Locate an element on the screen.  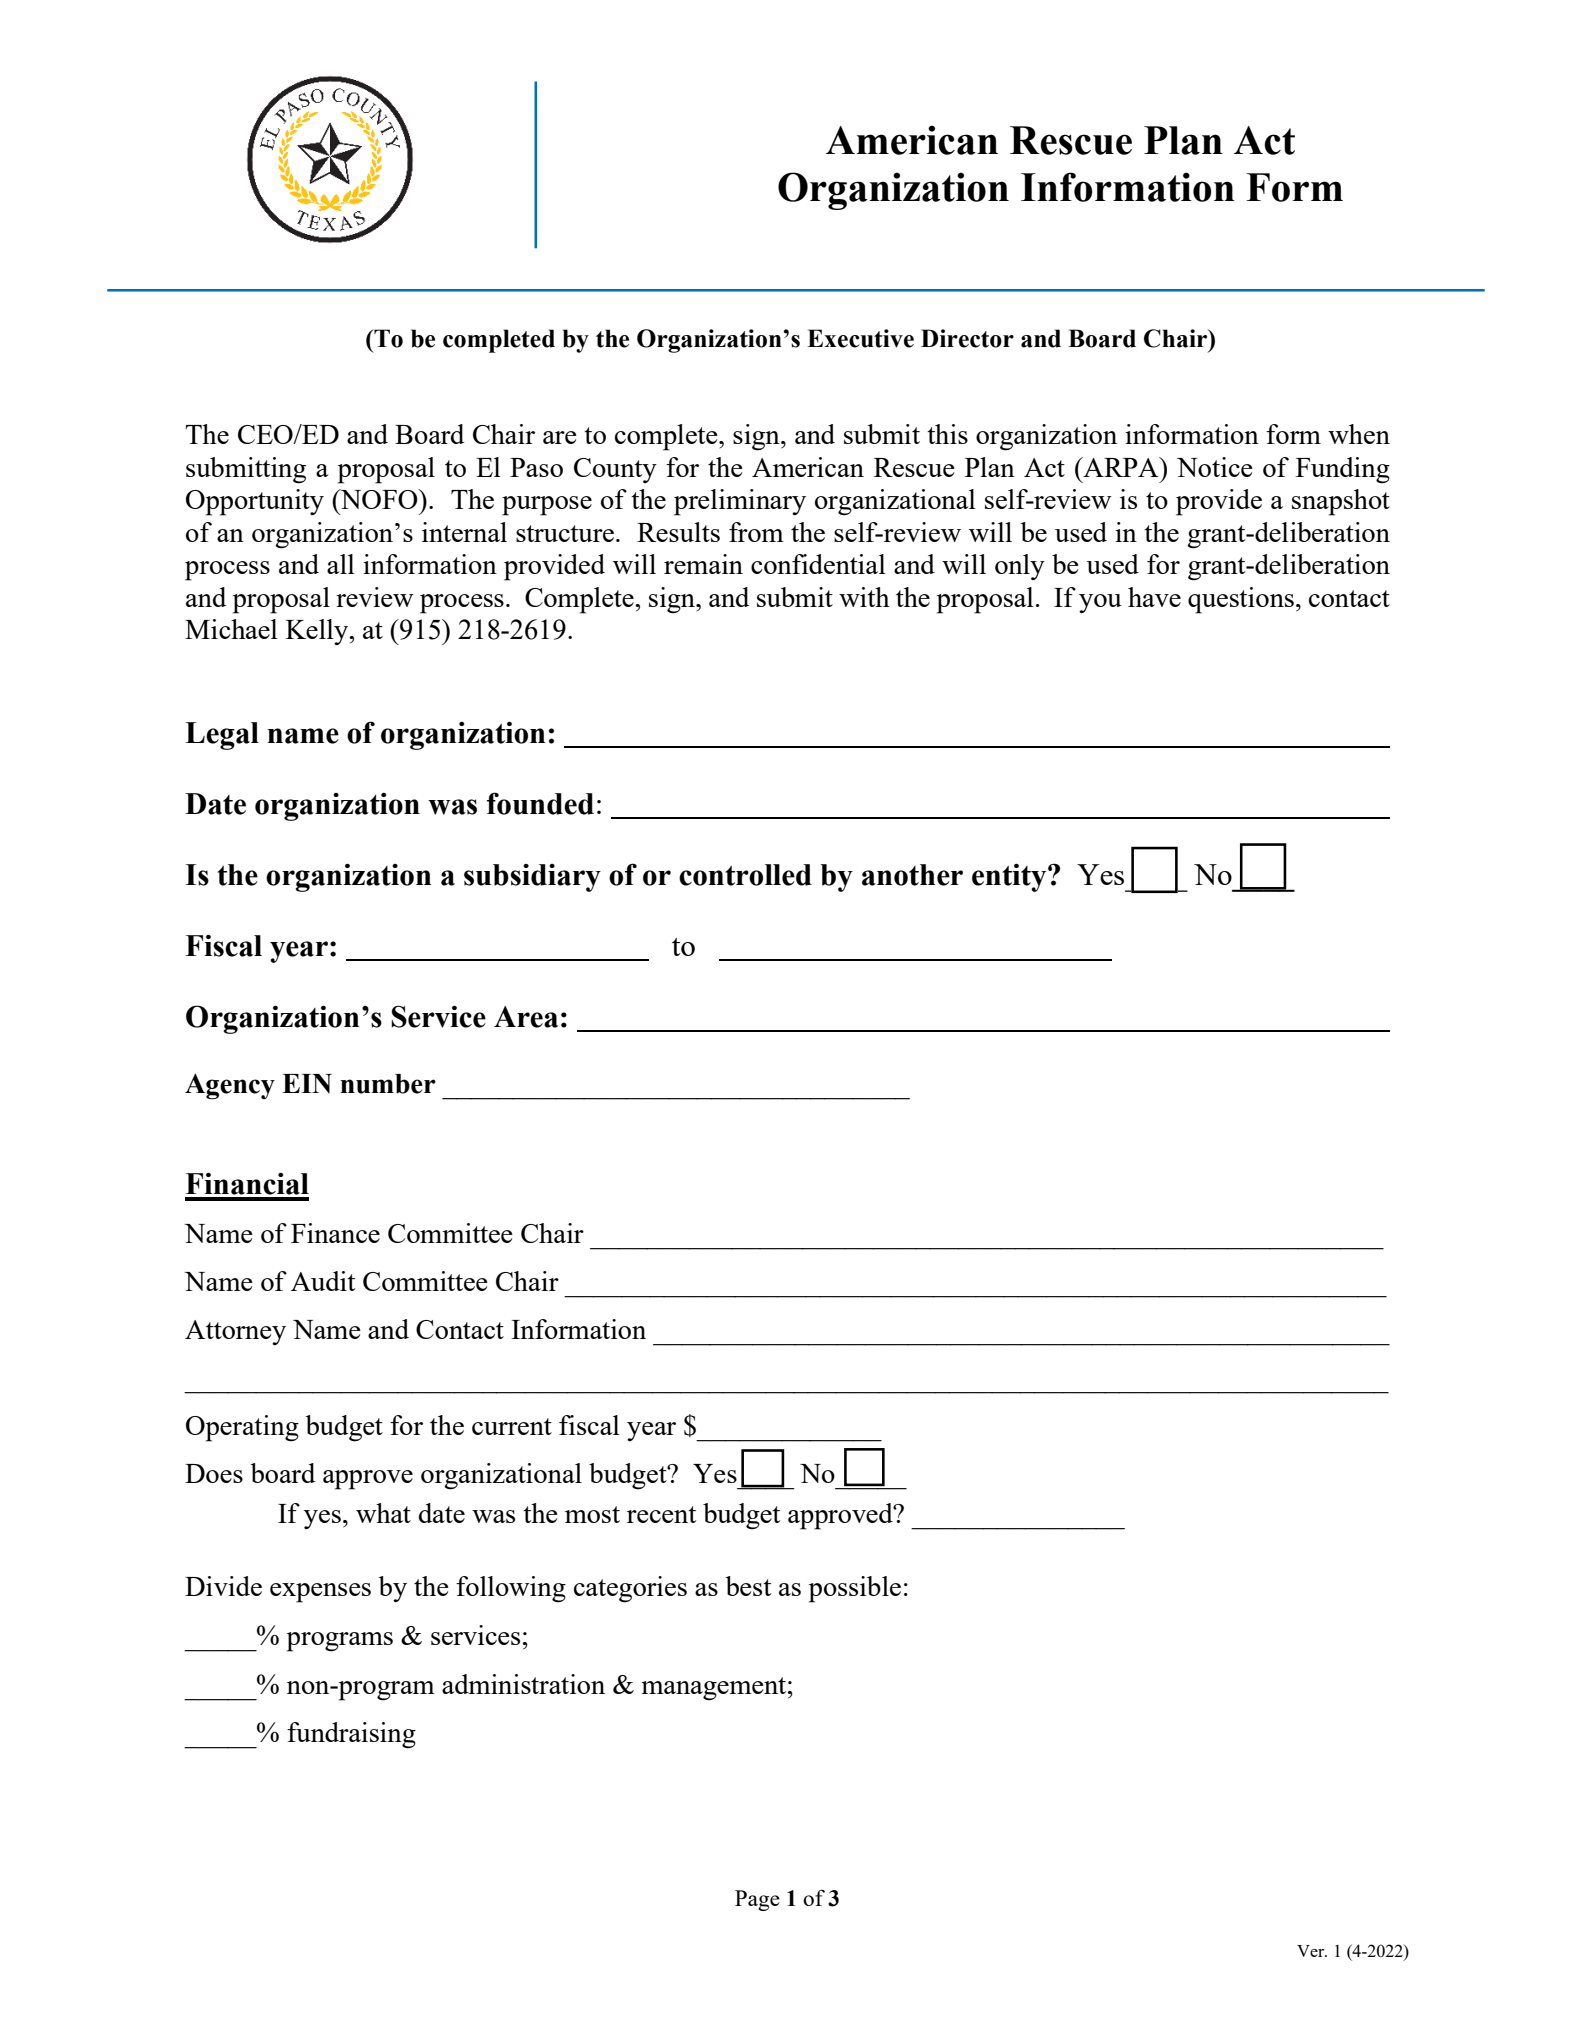
Notice is located at coordinates (1215, 467).
